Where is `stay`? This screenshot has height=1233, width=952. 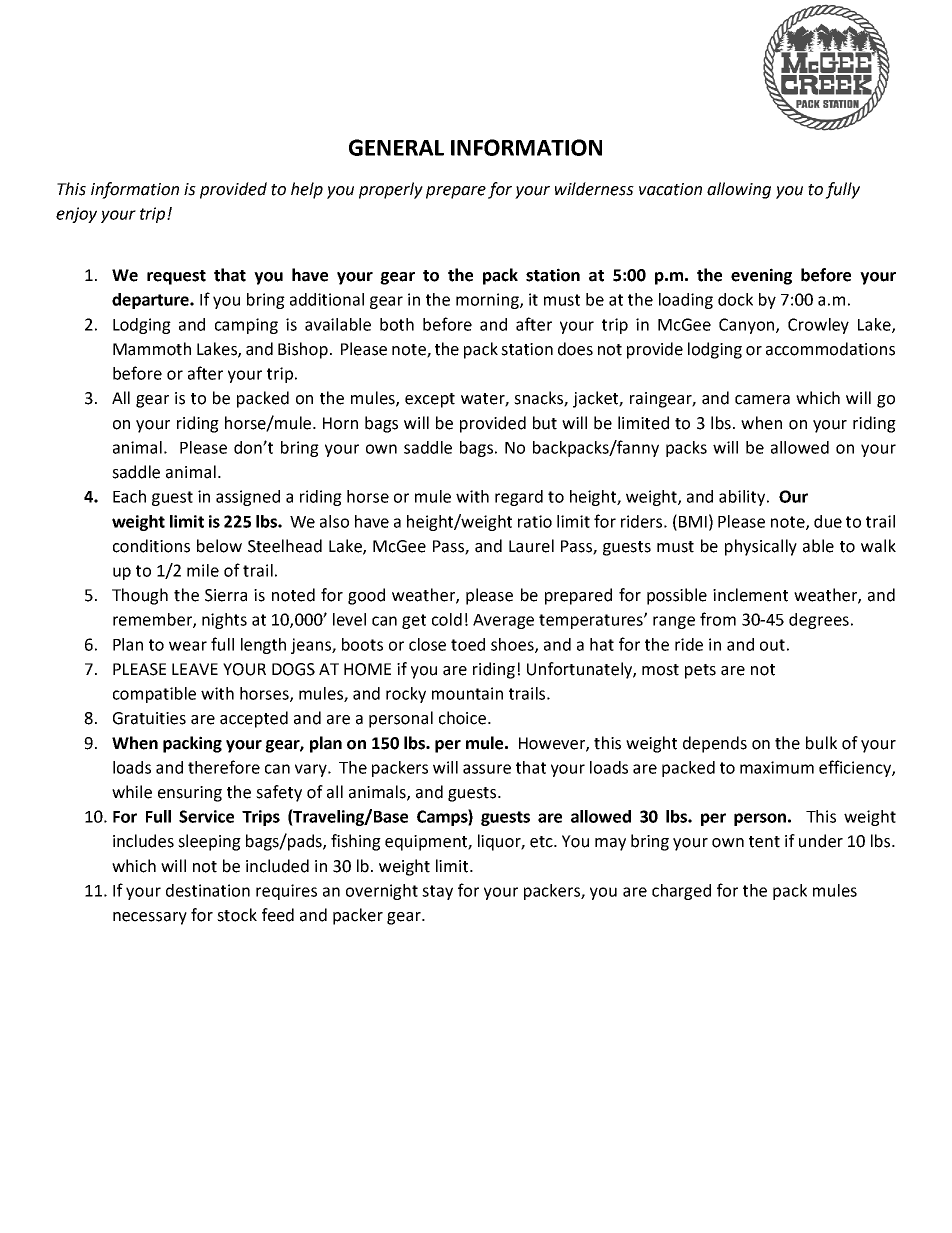 stay is located at coordinates (437, 892).
